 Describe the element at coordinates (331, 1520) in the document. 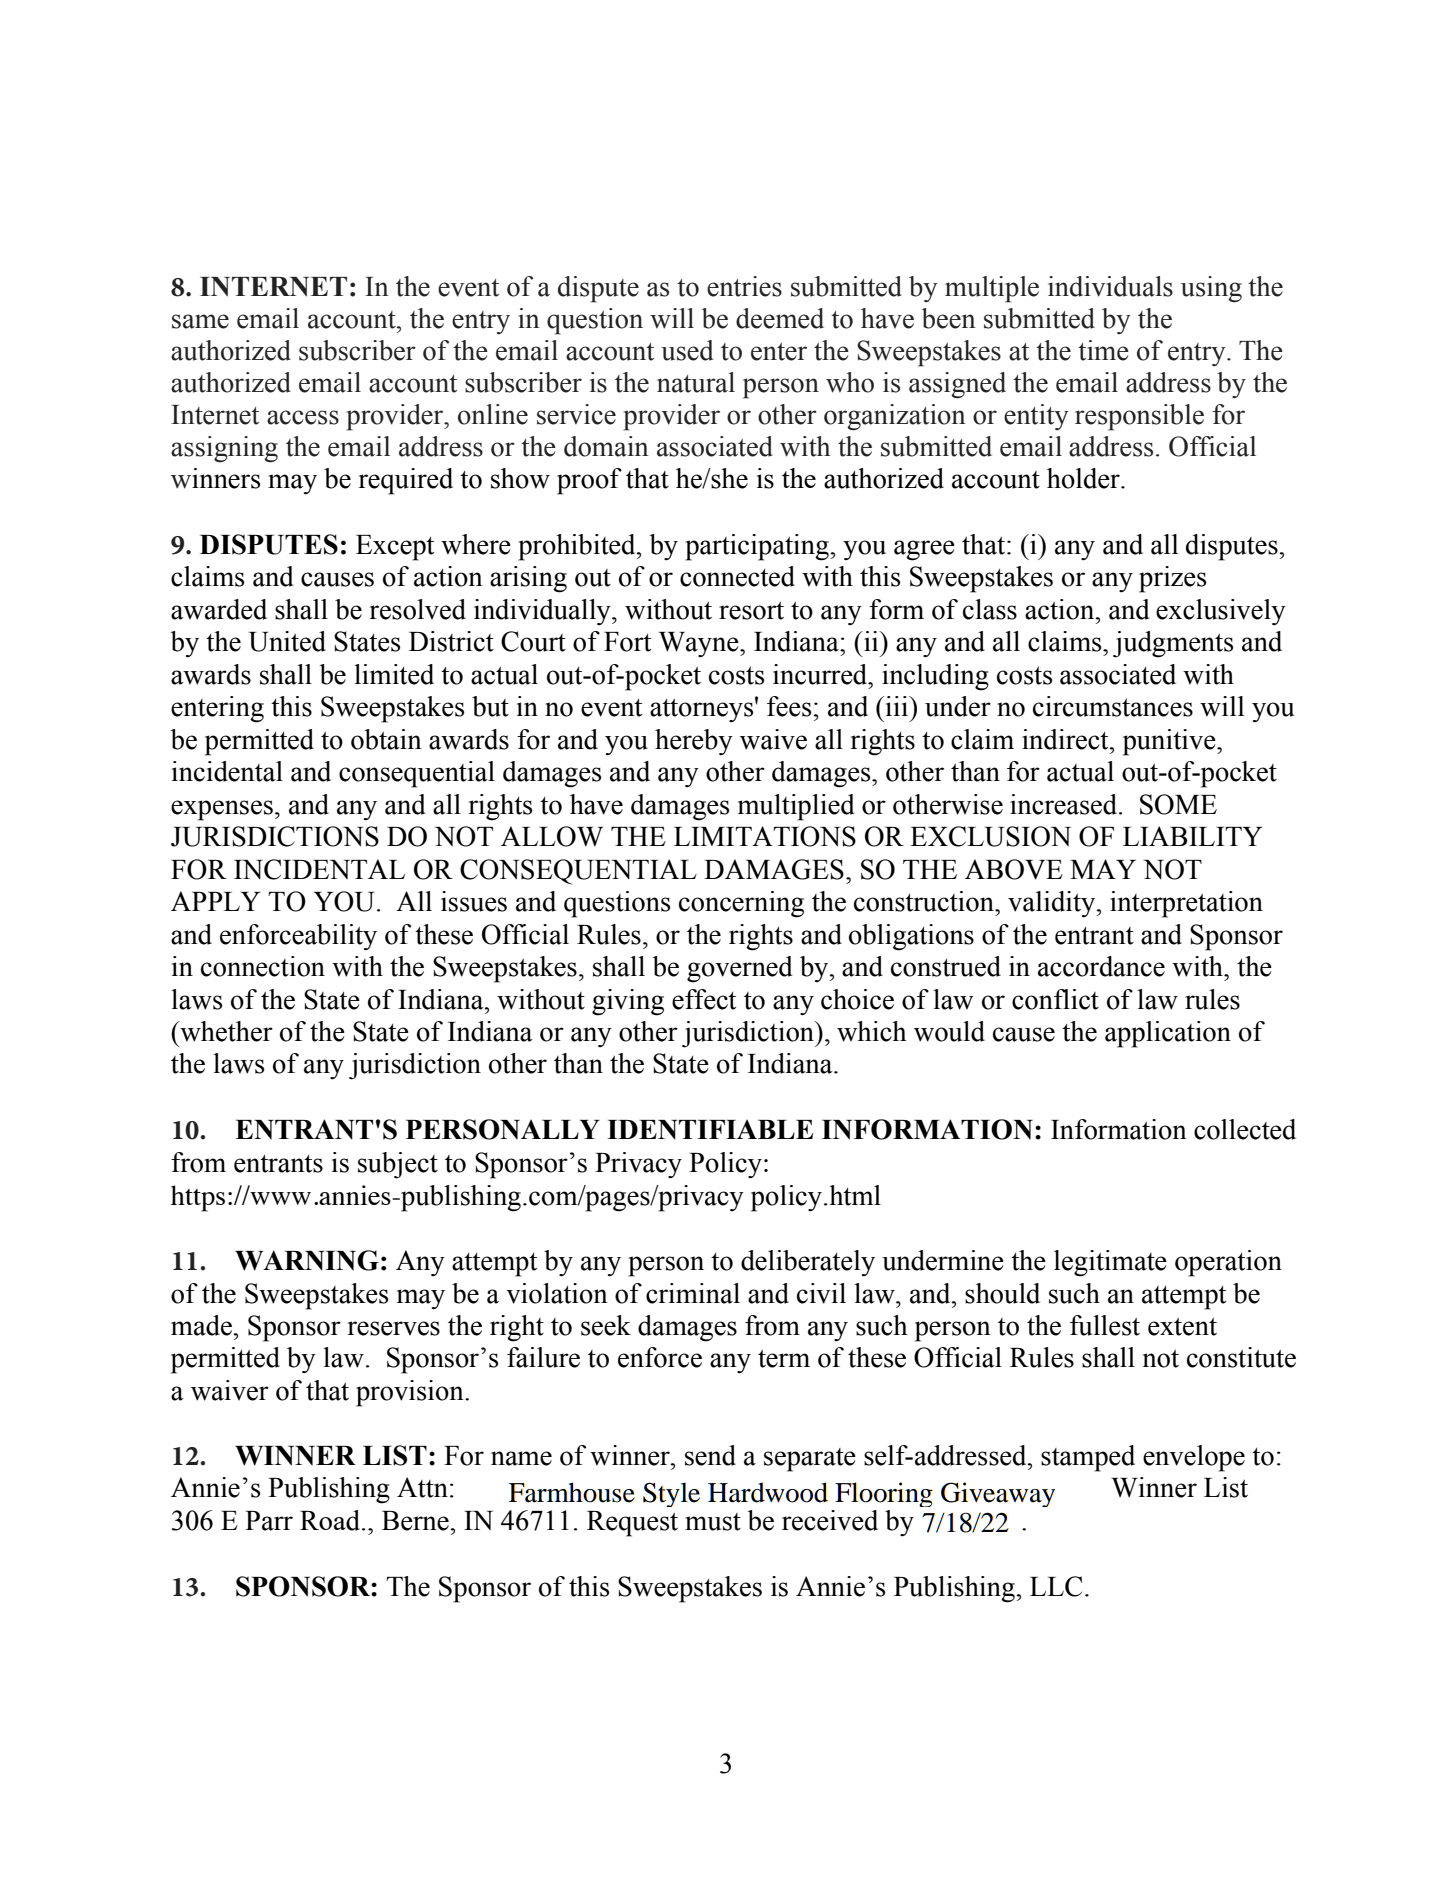

I see `Road` at that location.
